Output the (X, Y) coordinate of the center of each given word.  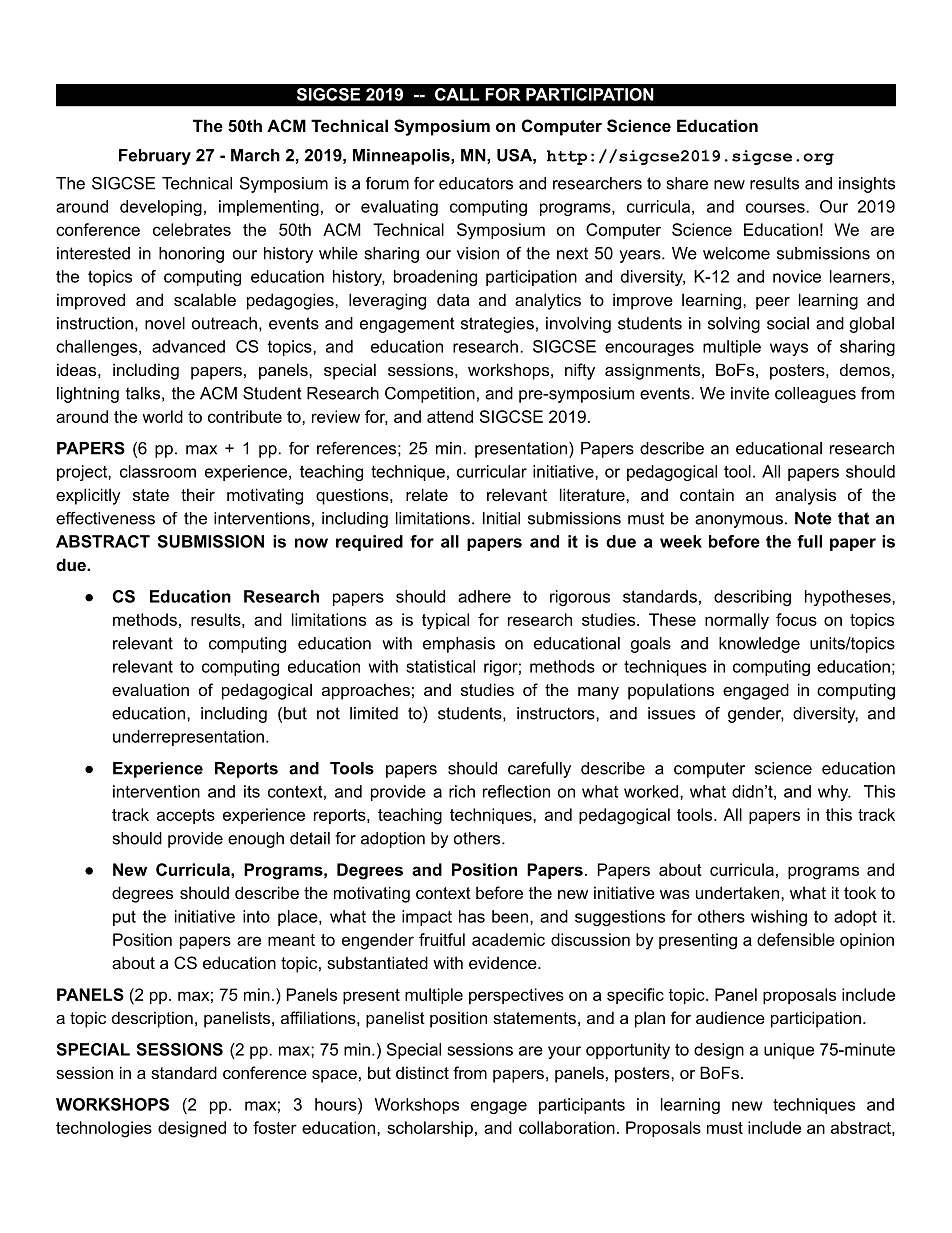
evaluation (150, 689)
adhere (484, 596)
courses (776, 208)
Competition (430, 395)
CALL (457, 94)
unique (789, 1051)
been (511, 916)
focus (796, 619)
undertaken (739, 892)
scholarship (430, 1129)
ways (789, 349)
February (155, 157)
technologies (104, 1129)
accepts (186, 816)
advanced (188, 346)
